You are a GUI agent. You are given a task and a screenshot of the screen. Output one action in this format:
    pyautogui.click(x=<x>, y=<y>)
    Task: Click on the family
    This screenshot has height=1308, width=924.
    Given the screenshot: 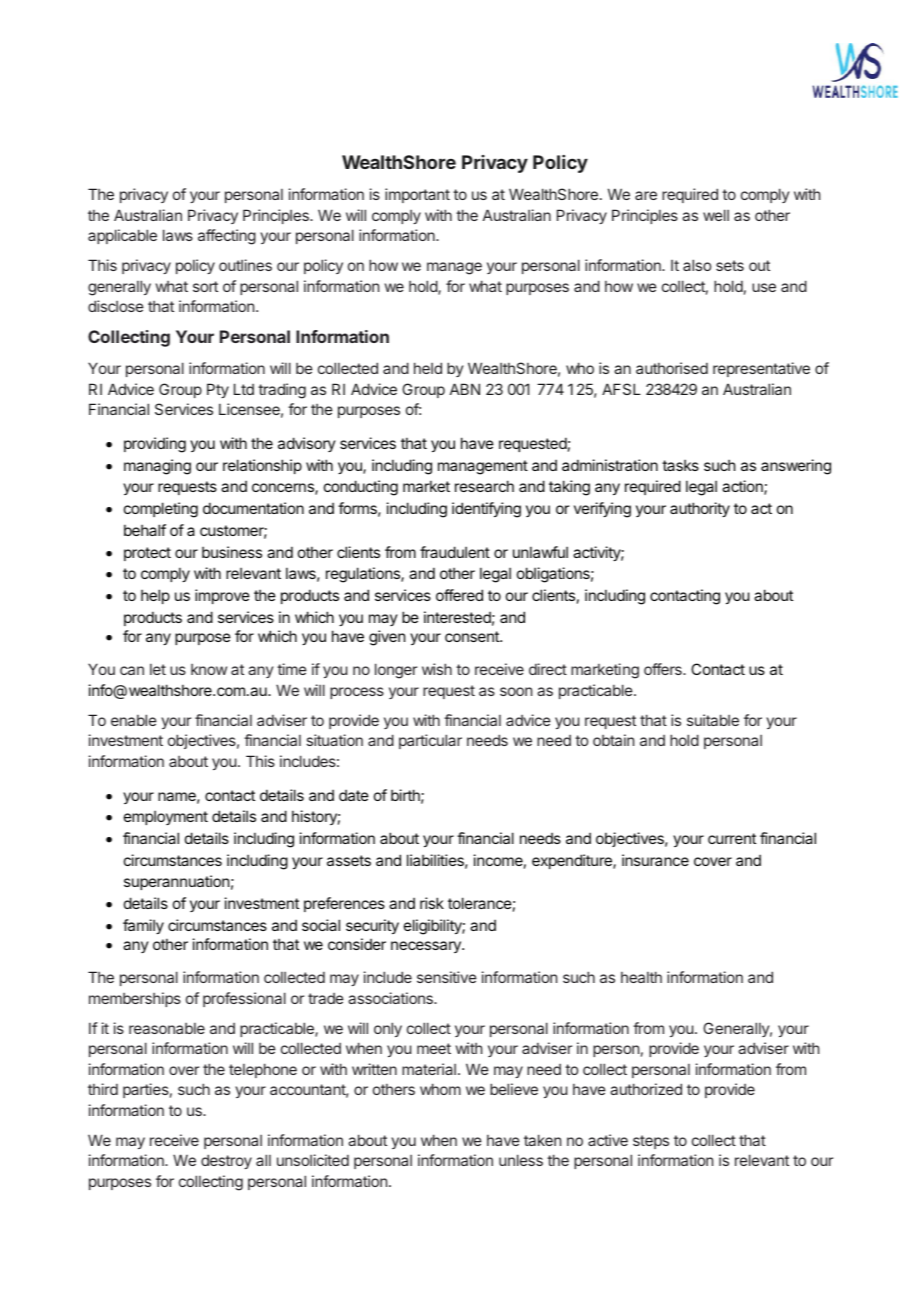 What is the action you would take?
    pyautogui.click(x=143, y=926)
